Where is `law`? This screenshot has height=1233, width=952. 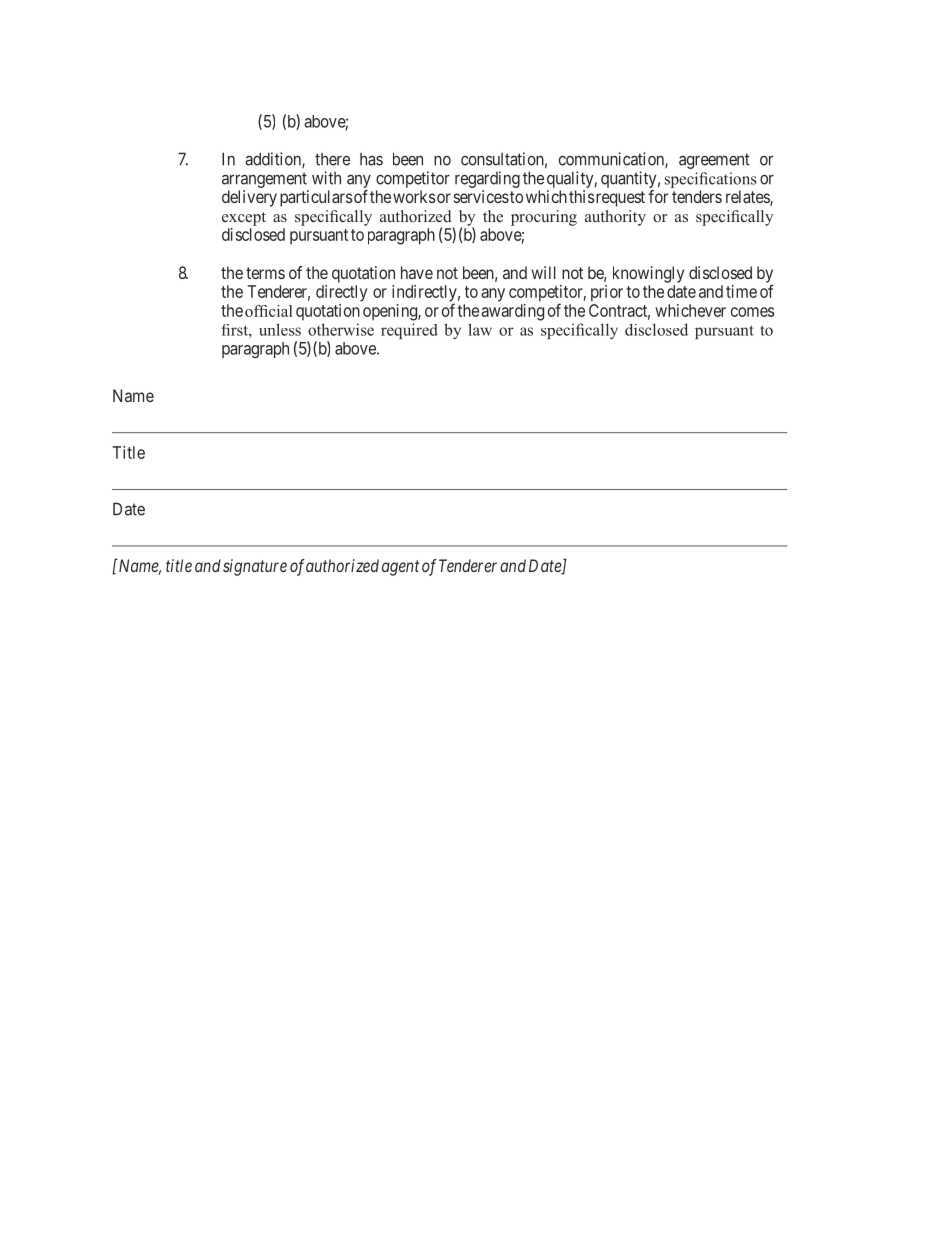 law is located at coordinates (480, 329).
